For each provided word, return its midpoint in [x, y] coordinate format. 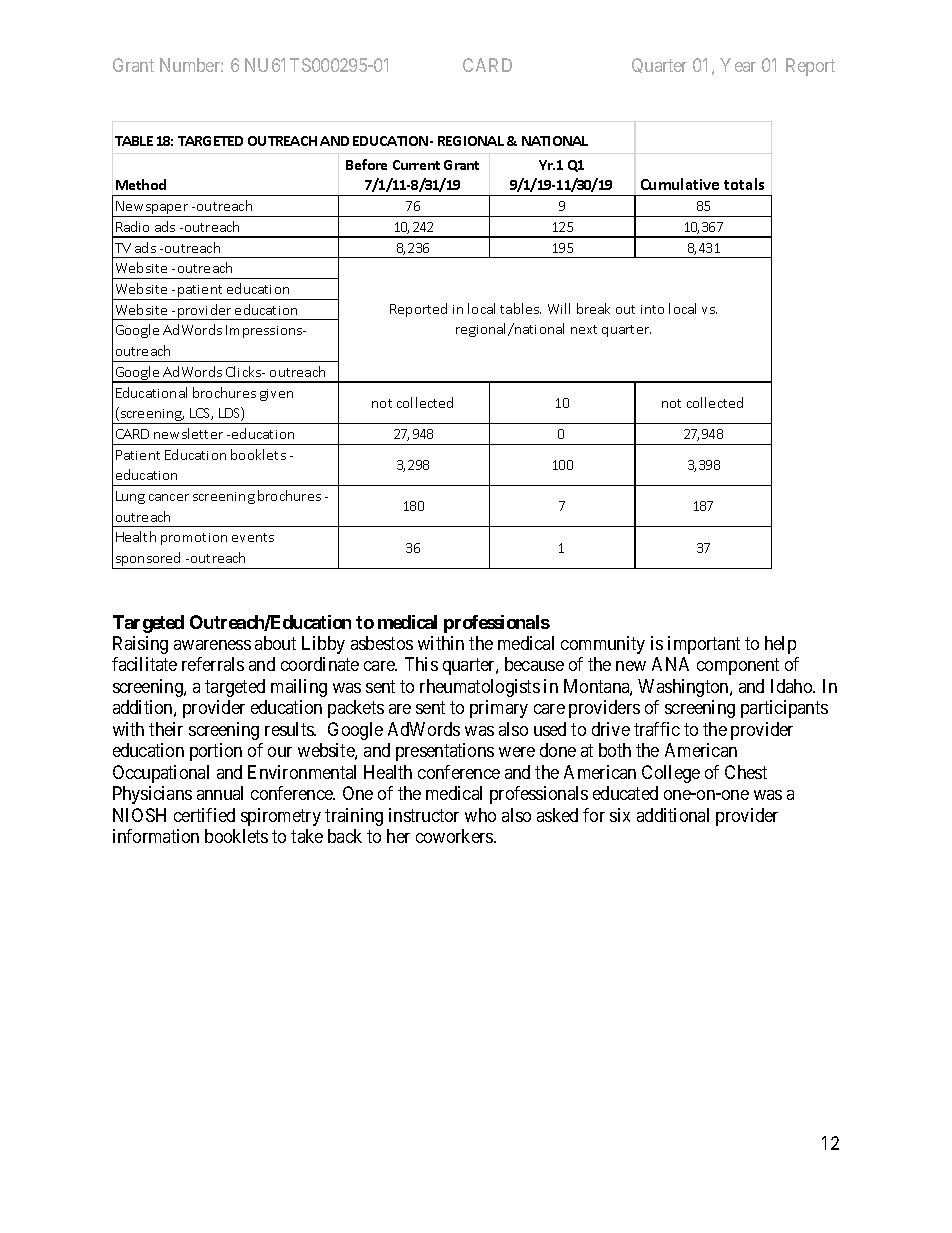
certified [204, 815]
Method [141, 184]
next [584, 329]
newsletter [188, 433]
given [276, 395]
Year [738, 65]
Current [416, 165]
